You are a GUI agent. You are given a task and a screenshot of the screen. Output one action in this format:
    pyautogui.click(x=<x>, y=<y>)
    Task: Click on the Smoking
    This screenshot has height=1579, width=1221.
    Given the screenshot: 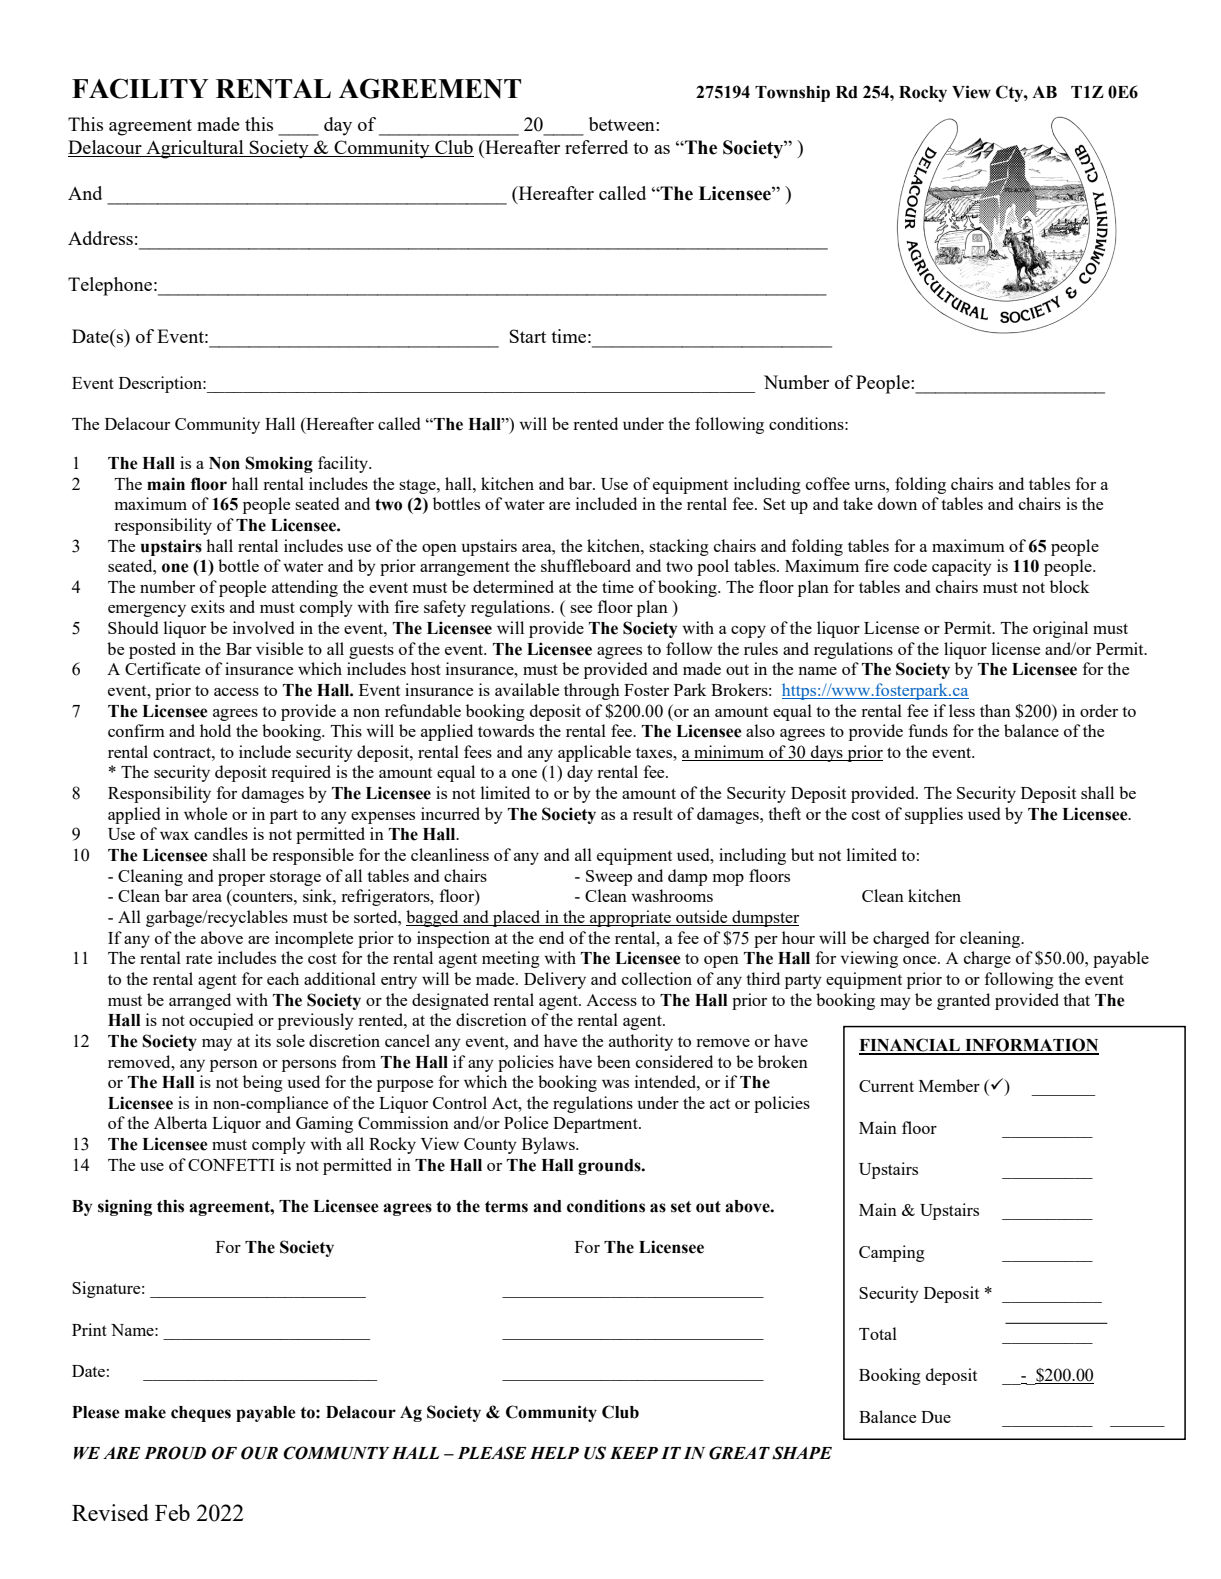 What is the action you would take?
    pyautogui.click(x=279, y=464)
